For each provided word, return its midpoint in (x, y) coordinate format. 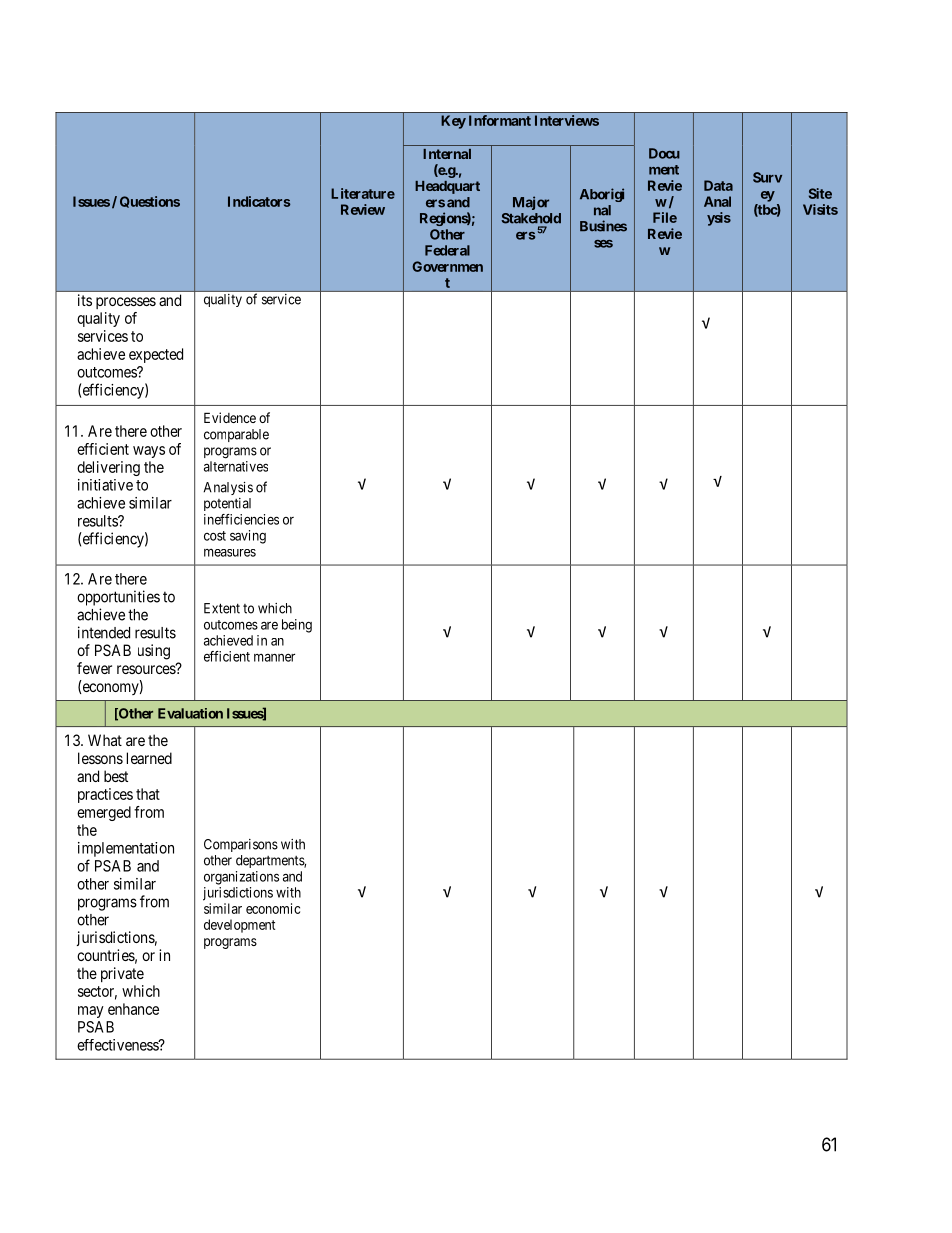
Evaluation (190, 713)
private (122, 974)
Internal (447, 154)
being (297, 626)
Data (718, 185)
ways (149, 452)
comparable (236, 435)
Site (820, 193)
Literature (363, 193)
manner (274, 657)
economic (273, 908)
